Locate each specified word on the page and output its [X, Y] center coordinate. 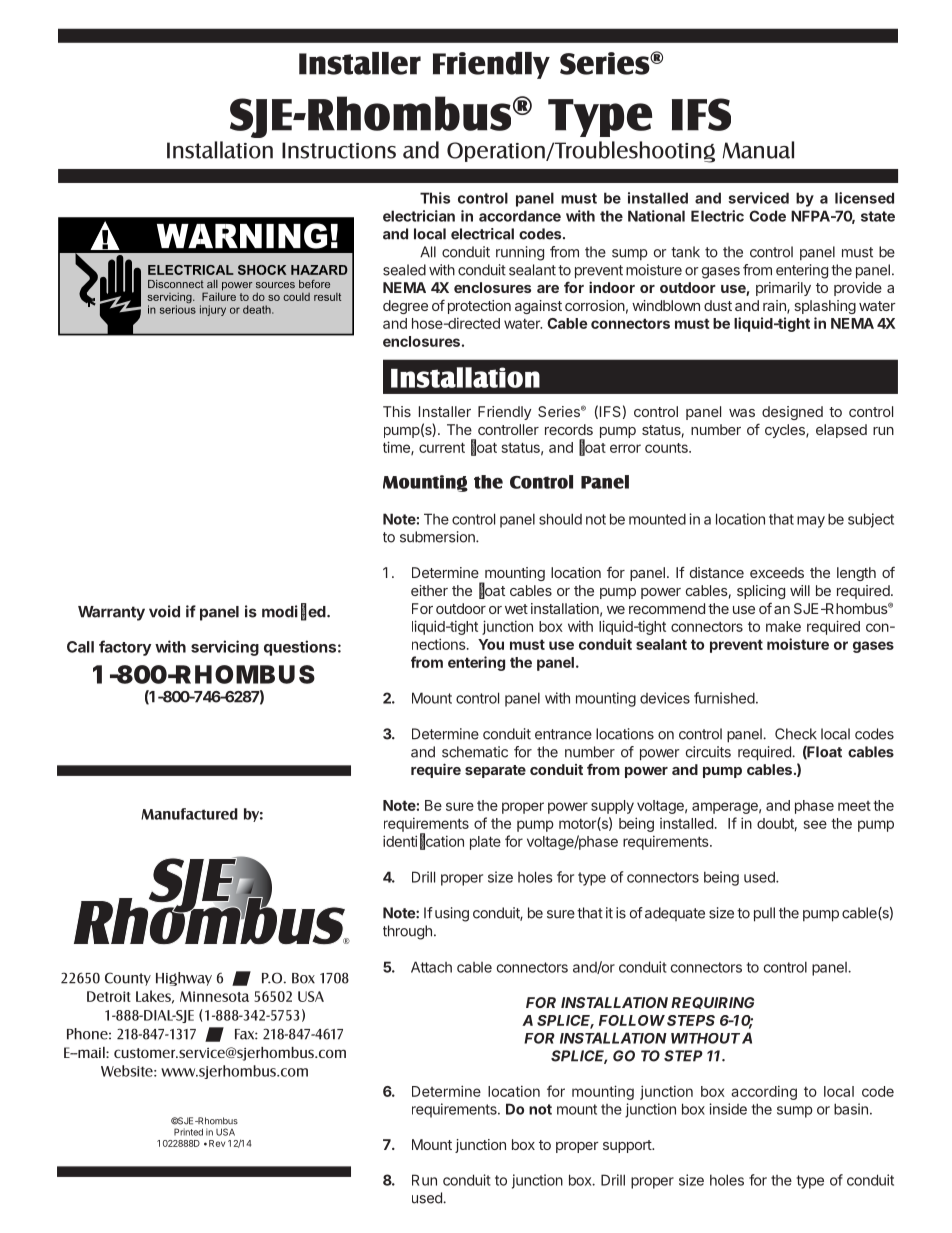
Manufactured [189, 814]
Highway [184, 979]
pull [764, 914]
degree [405, 307]
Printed [188, 1132]
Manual [758, 150]
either [429, 590]
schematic [475, 752]
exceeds [777, 572]
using [452, 914]
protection [479, 307]
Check [796, 734]
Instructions [339, 150]
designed [792, 413]
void [164, 611]
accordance [520, 216]
